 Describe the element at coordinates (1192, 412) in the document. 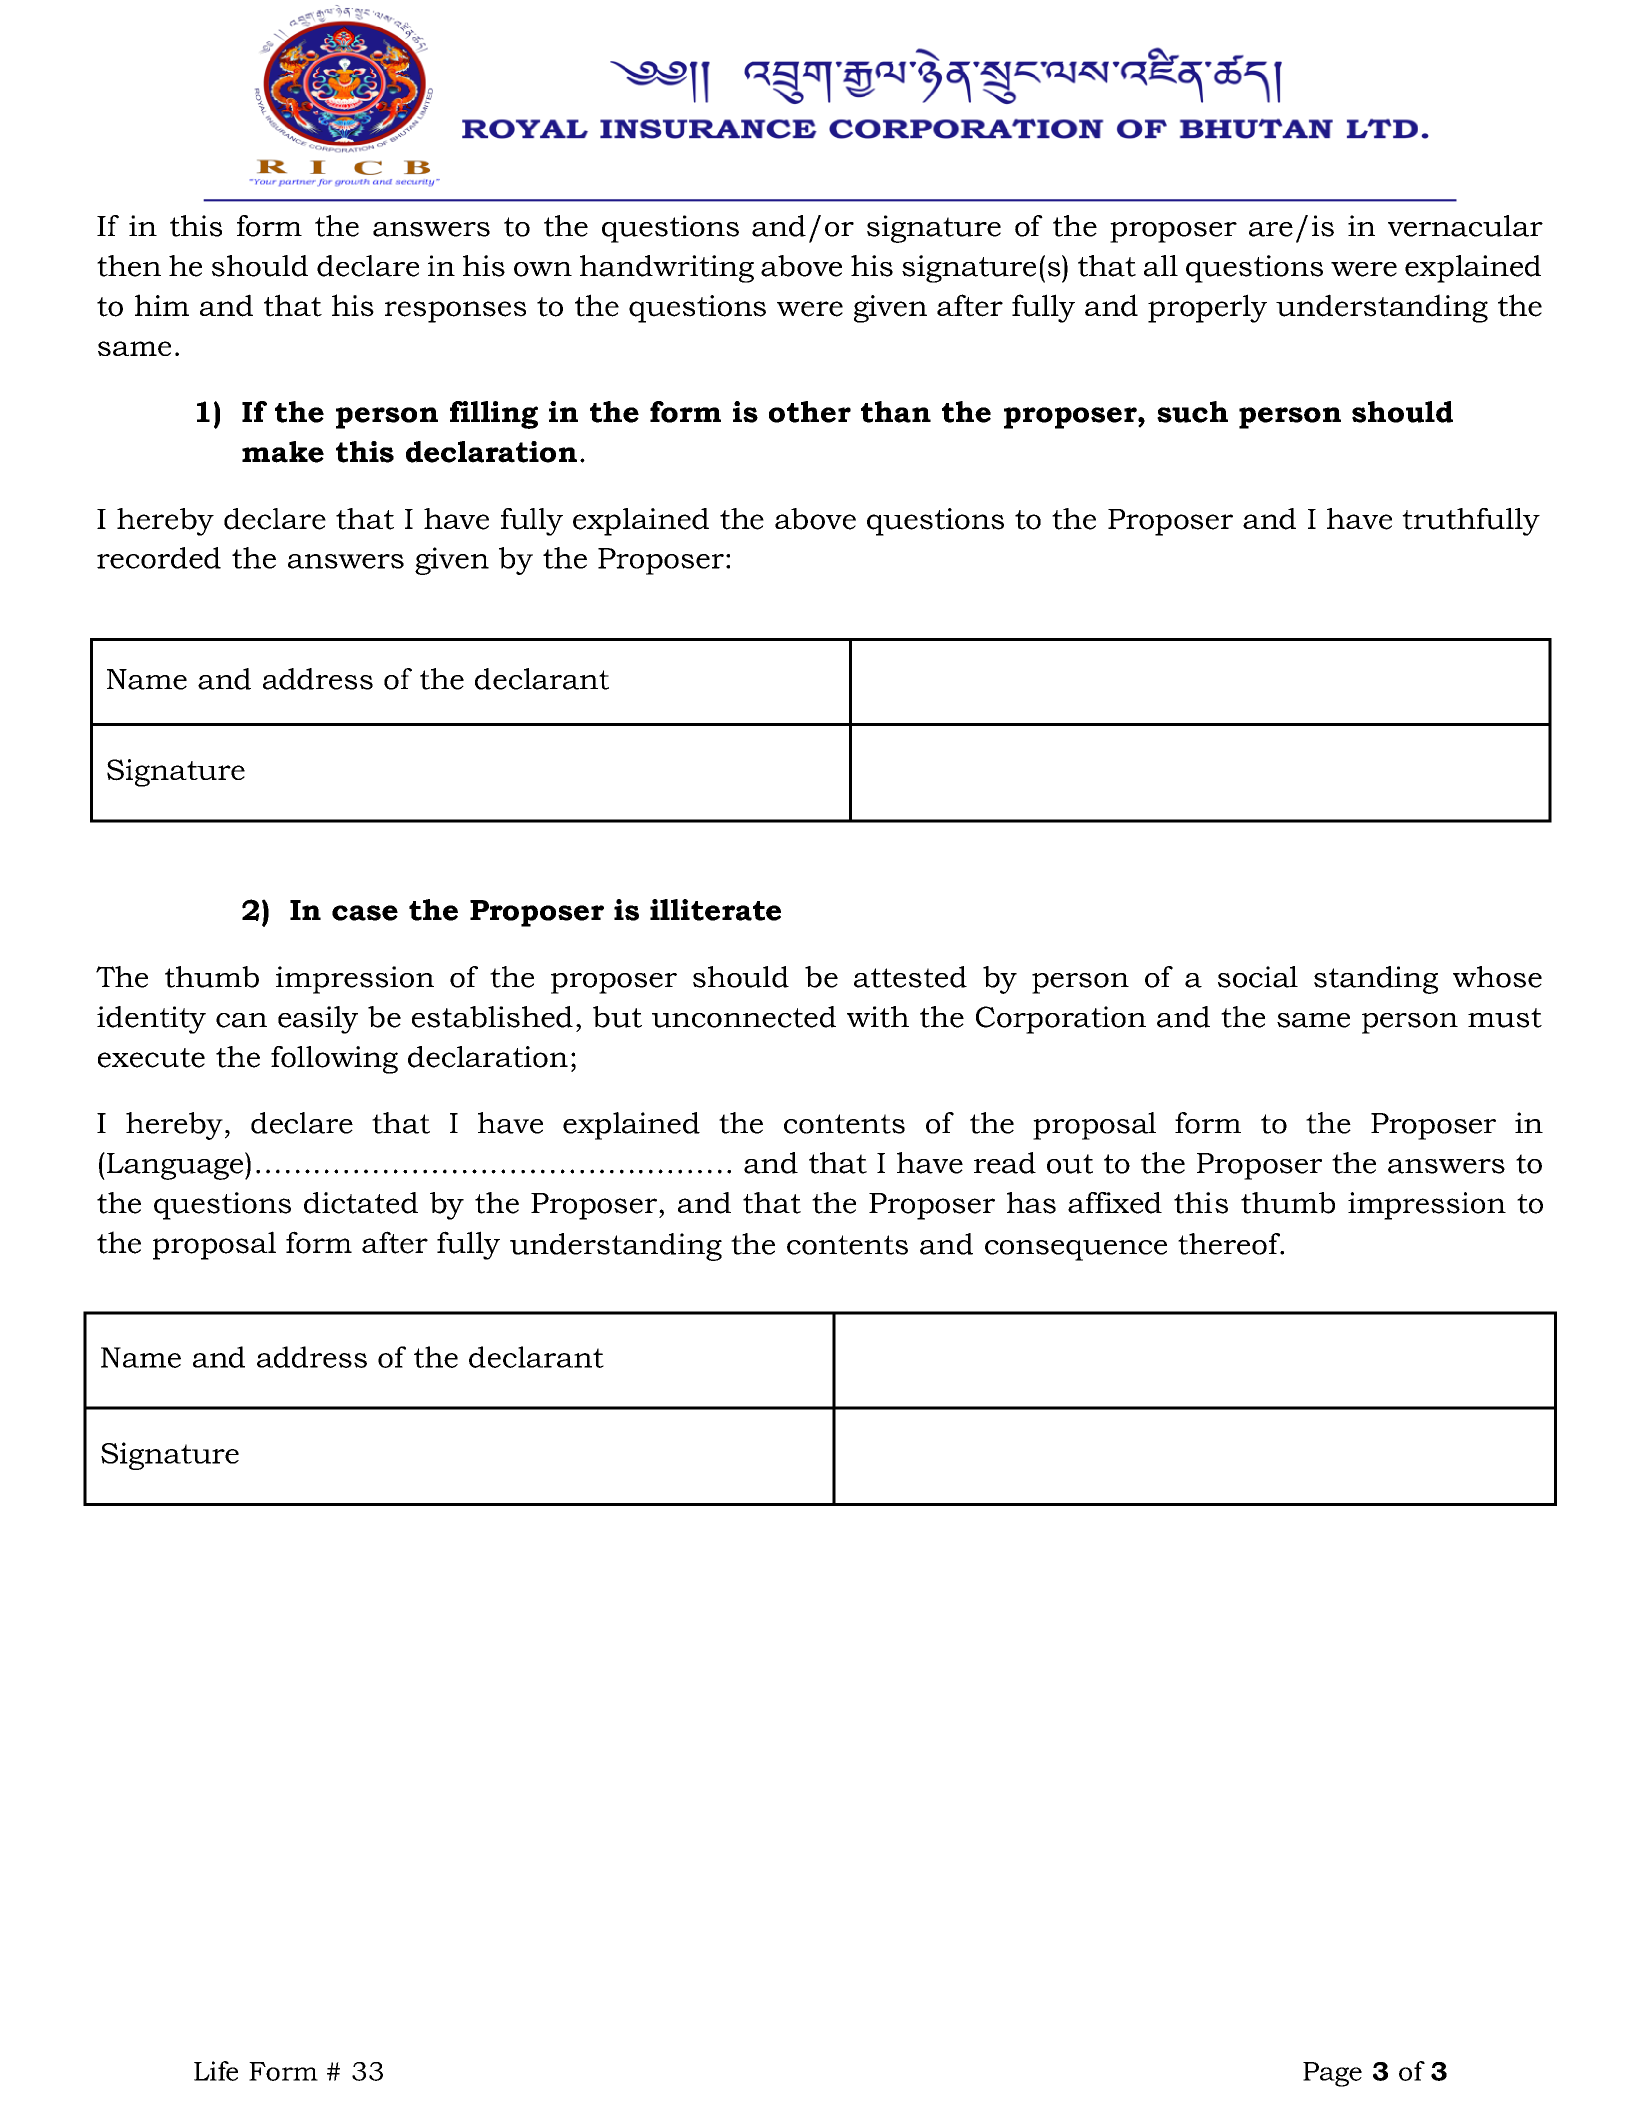

I see `such` at that location.
